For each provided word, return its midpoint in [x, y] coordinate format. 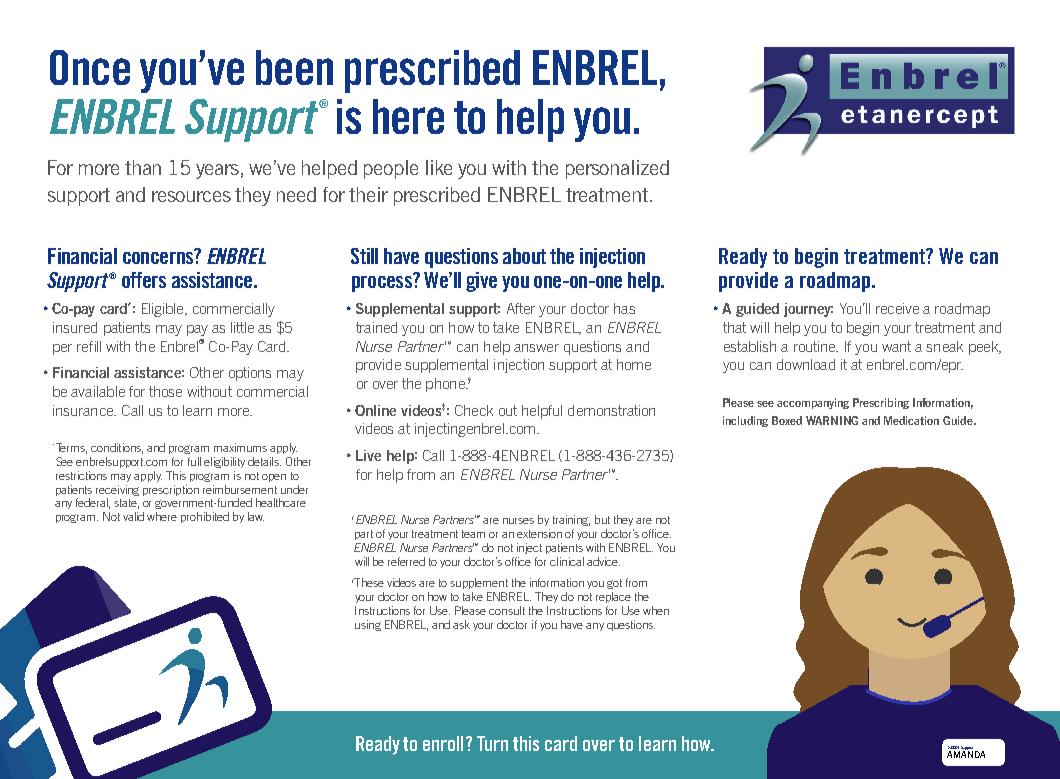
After [521, 308]
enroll [445, 743]
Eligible [164, 310]
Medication [911, 420]
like [439, 167]
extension [539, 533]
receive [897, 308]
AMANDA [966, 753]
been [294, 67]
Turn [492, 743]
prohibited [205, 517]
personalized [617, 169]
